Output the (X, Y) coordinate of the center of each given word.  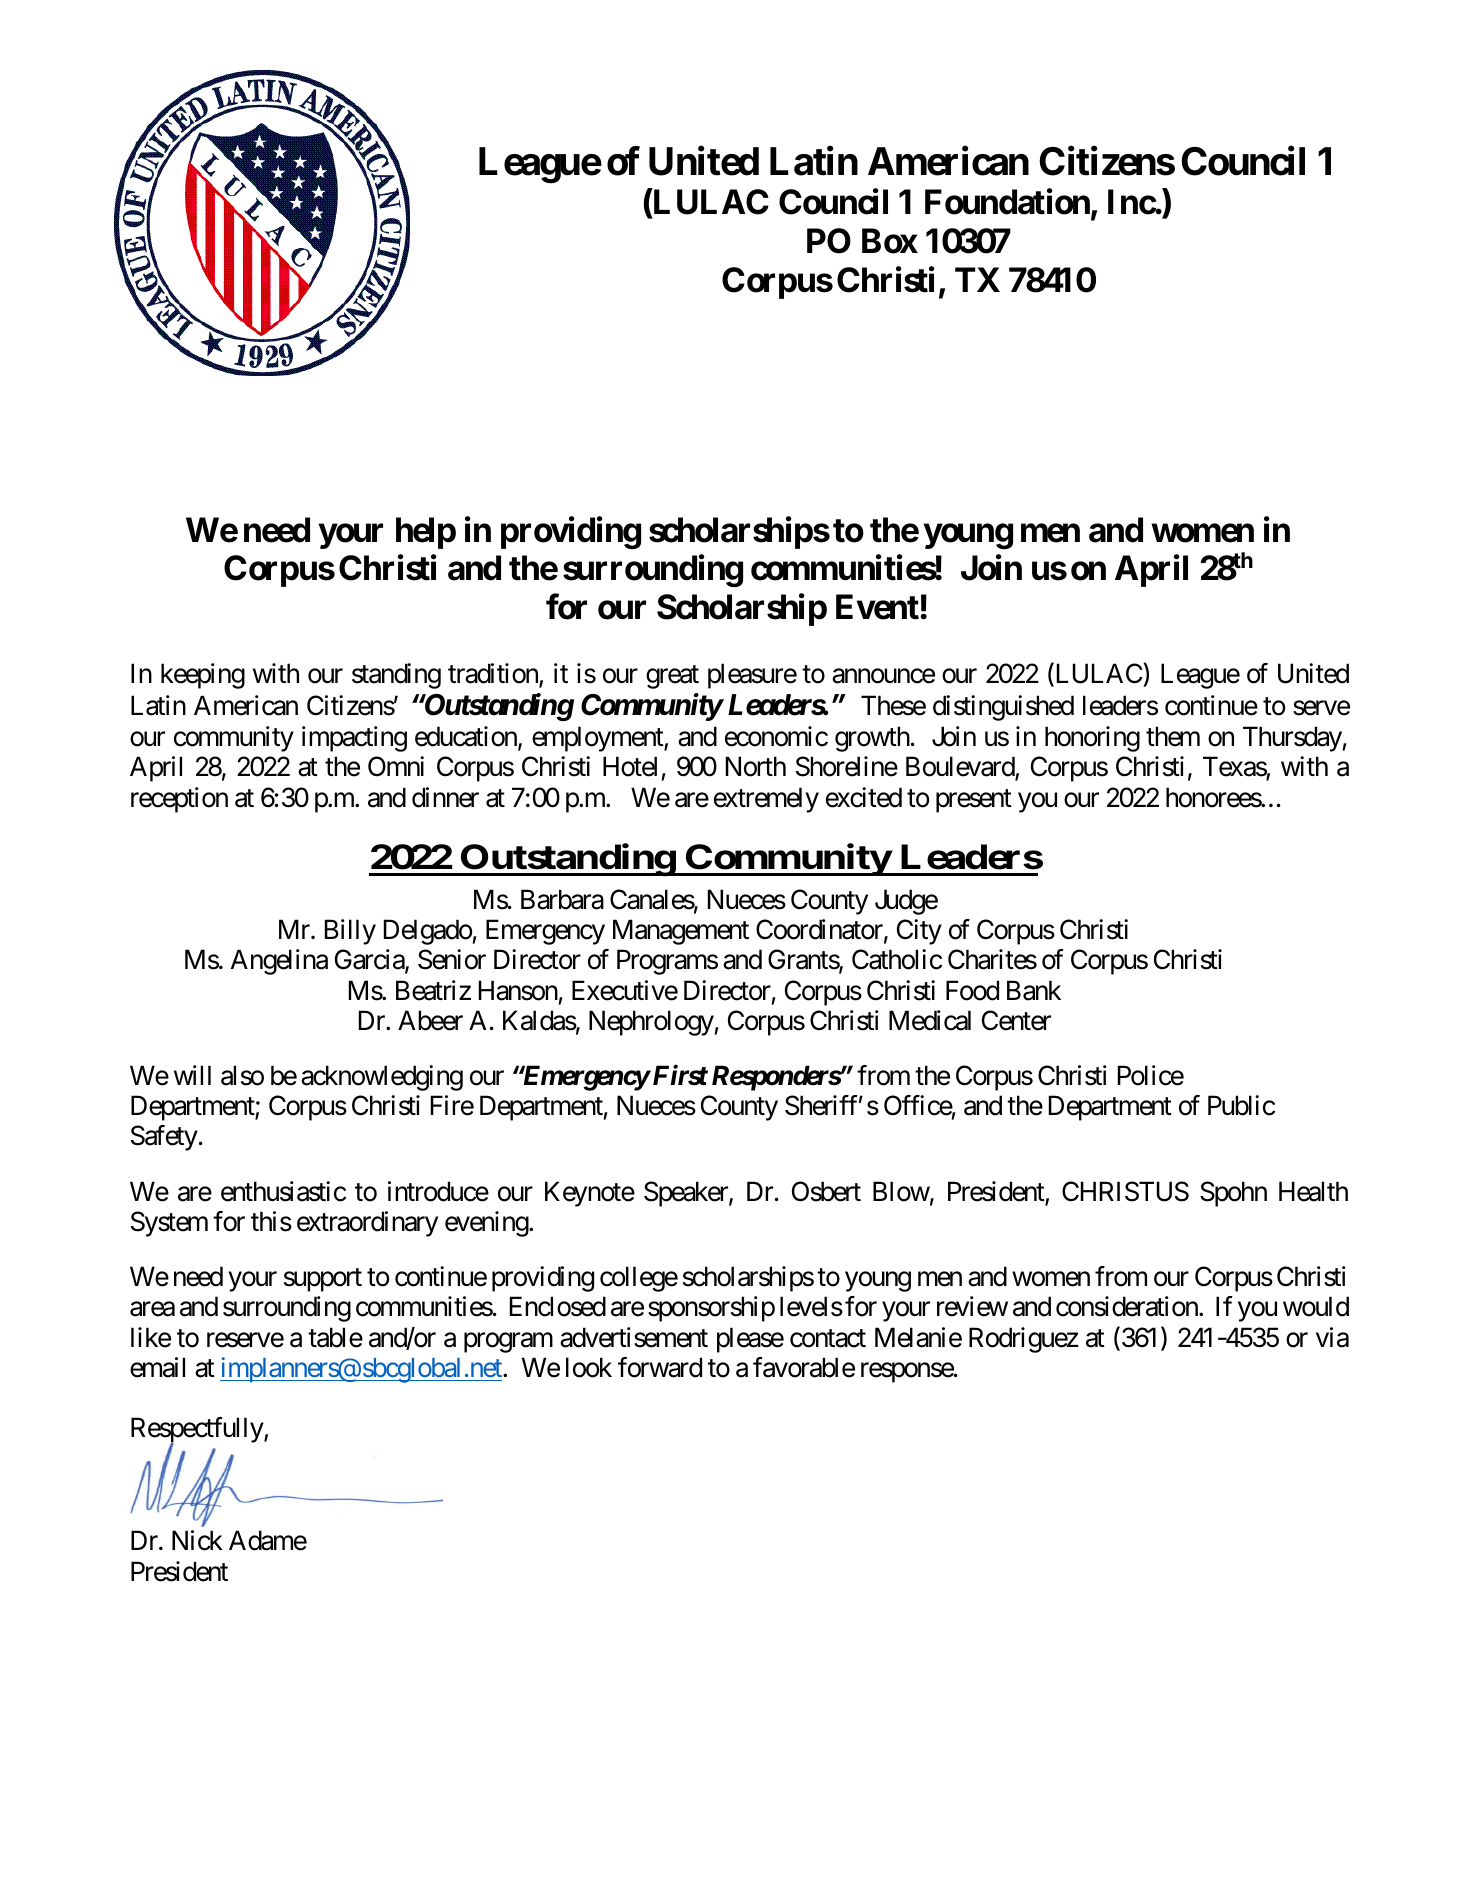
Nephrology (651, 1023)
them (1173, 736)
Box (890, 241)
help (426, 533)
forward (660, 1367)
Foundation (1008, 203)
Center (1016, 1020)
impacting (354, 739)
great (672, 677)
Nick (197, 1540)
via (1332, 1337)
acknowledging (382, 1078)
